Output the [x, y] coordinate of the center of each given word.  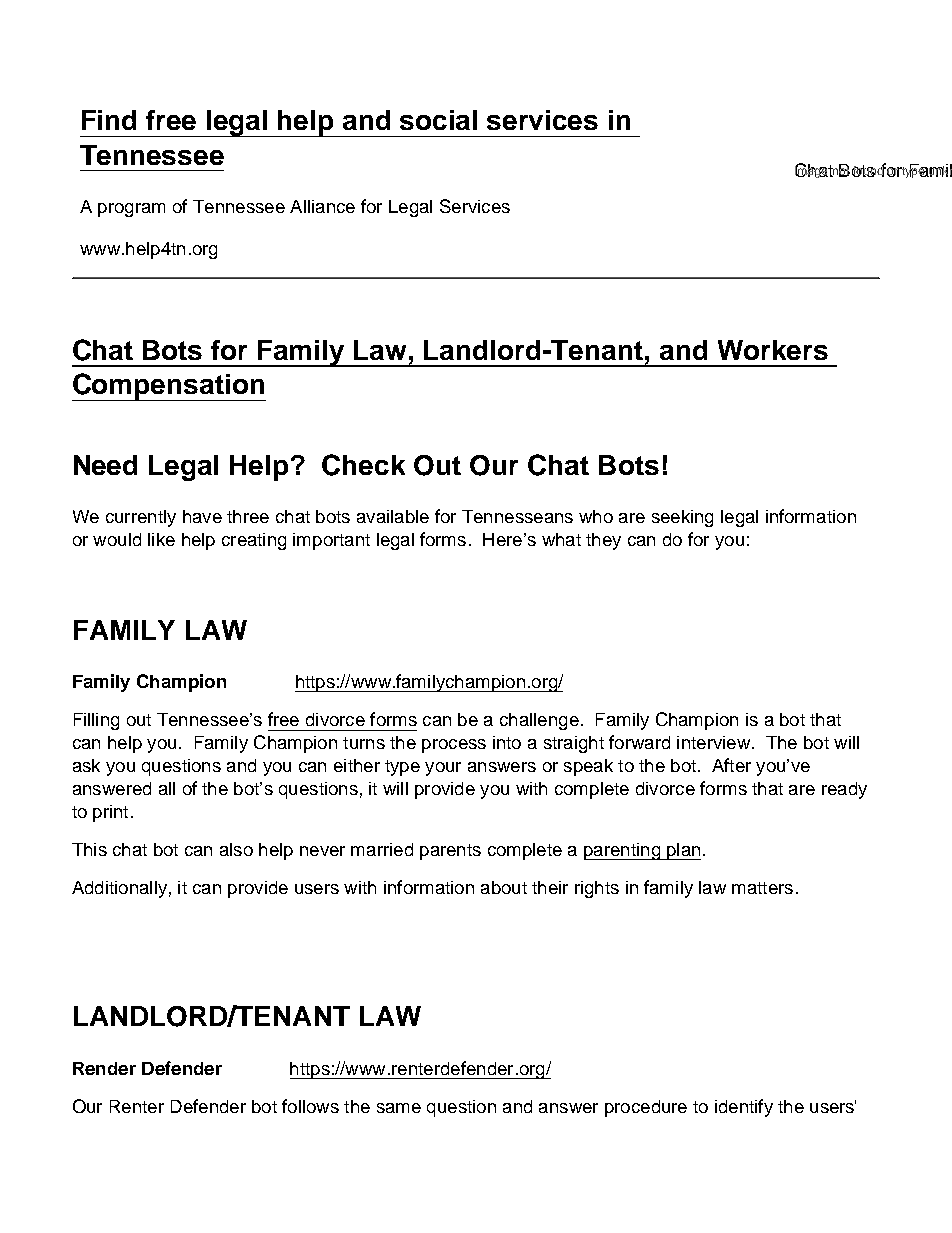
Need [105, 465]
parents [450, 852]
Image [812, 170]
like [161, 539]
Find [109, 120]
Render [104, 1068]
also [236, 849]
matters [762, 888]
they [603, 541]
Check [363, 465]
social [438, 120]
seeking [682, 518]
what [561, 539]
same [399, 1108]
